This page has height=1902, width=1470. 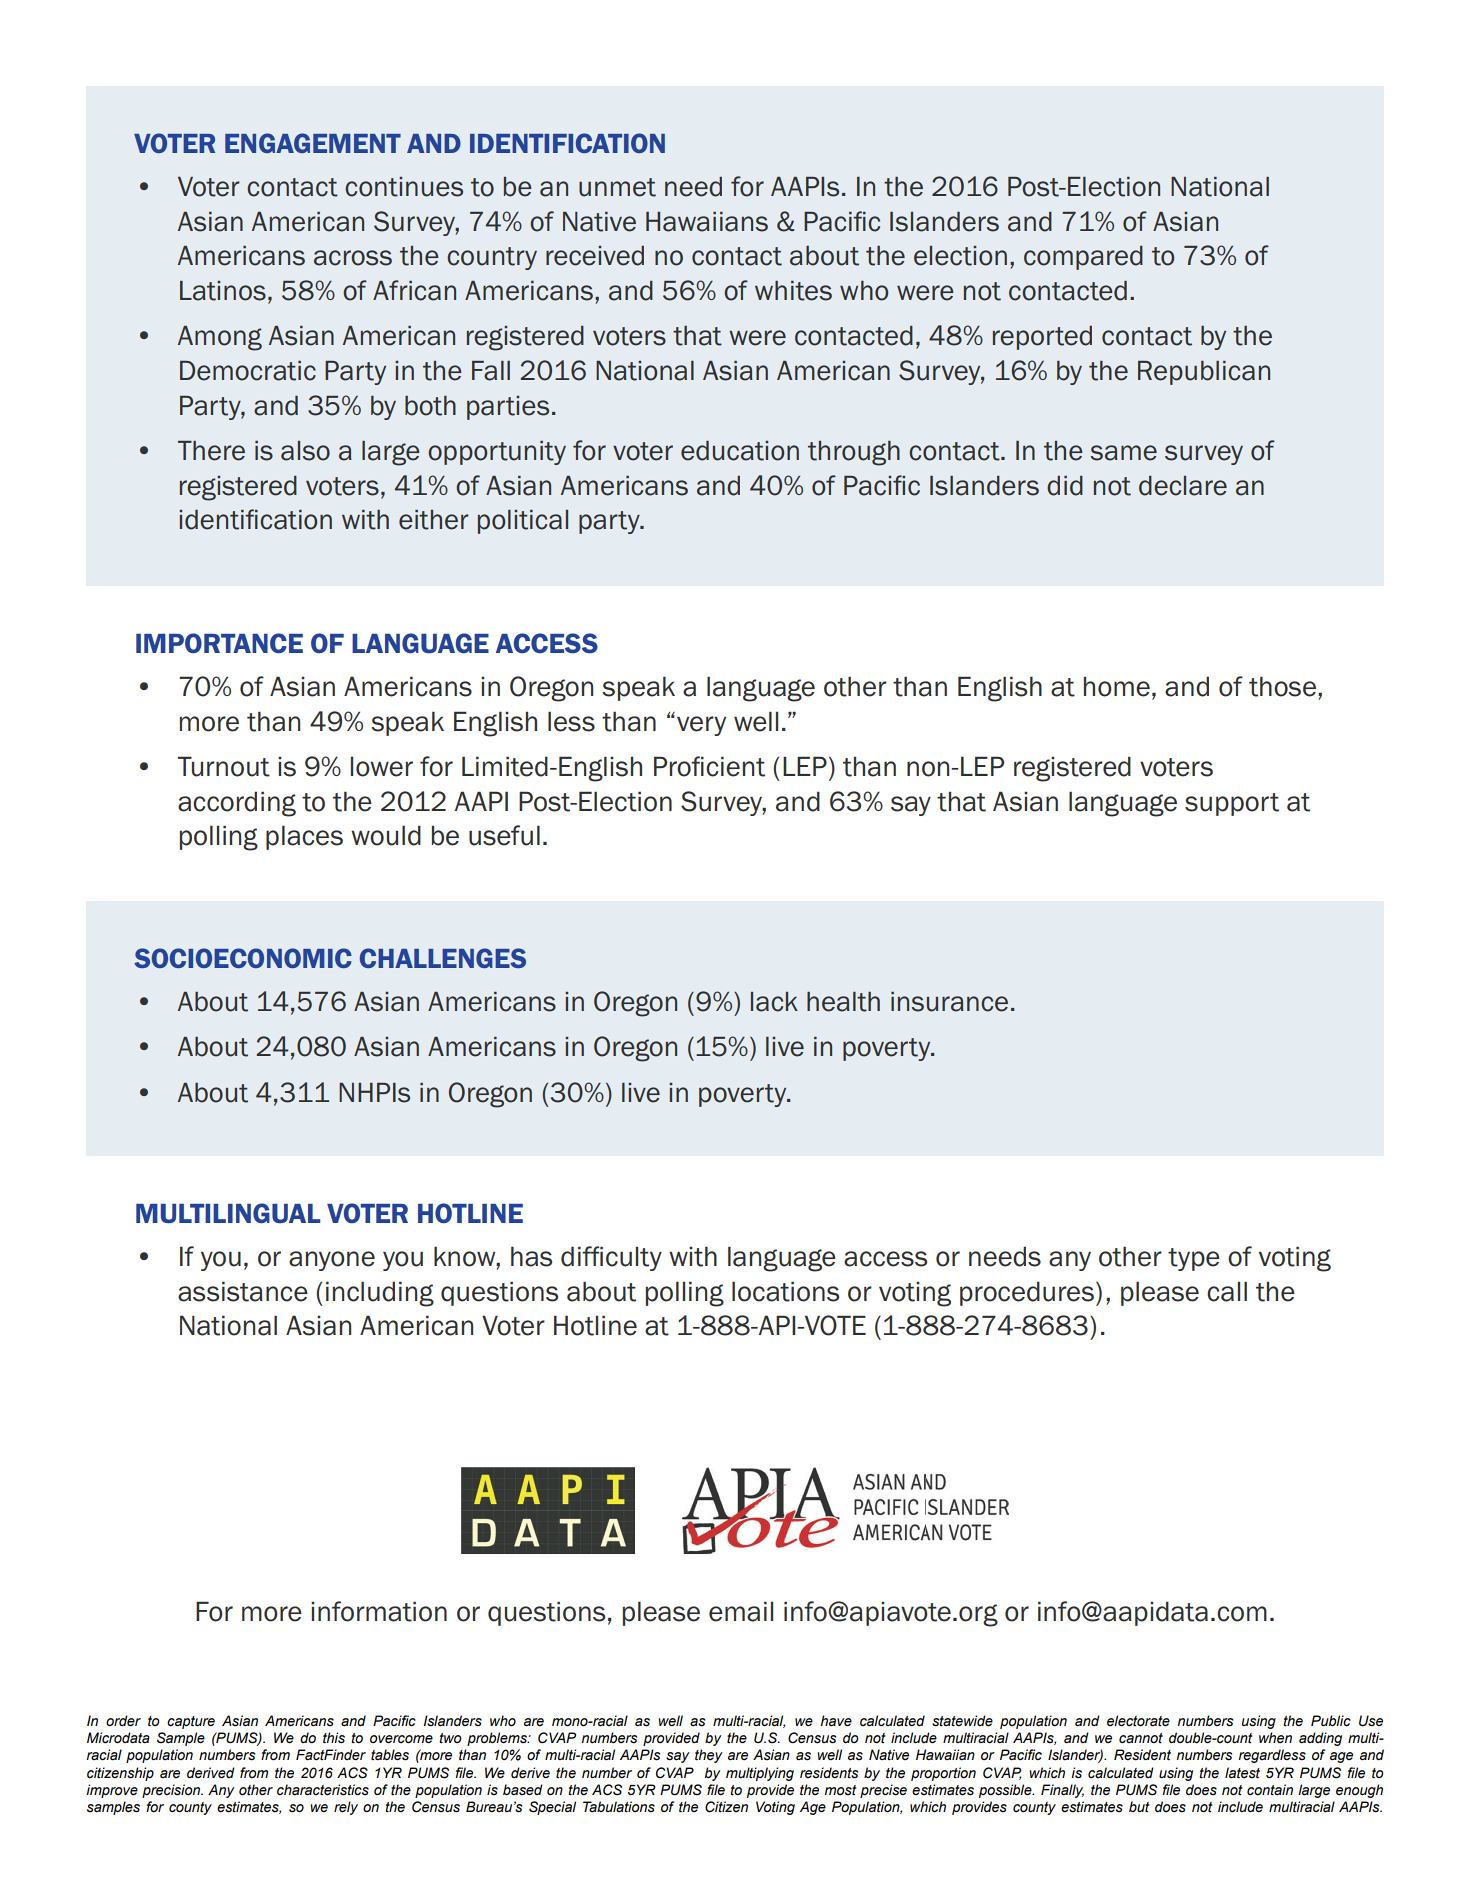 What do you see at coordinates (323, 1790) in the page?
I see `characteristics` at bounding box center [323, 1790].
